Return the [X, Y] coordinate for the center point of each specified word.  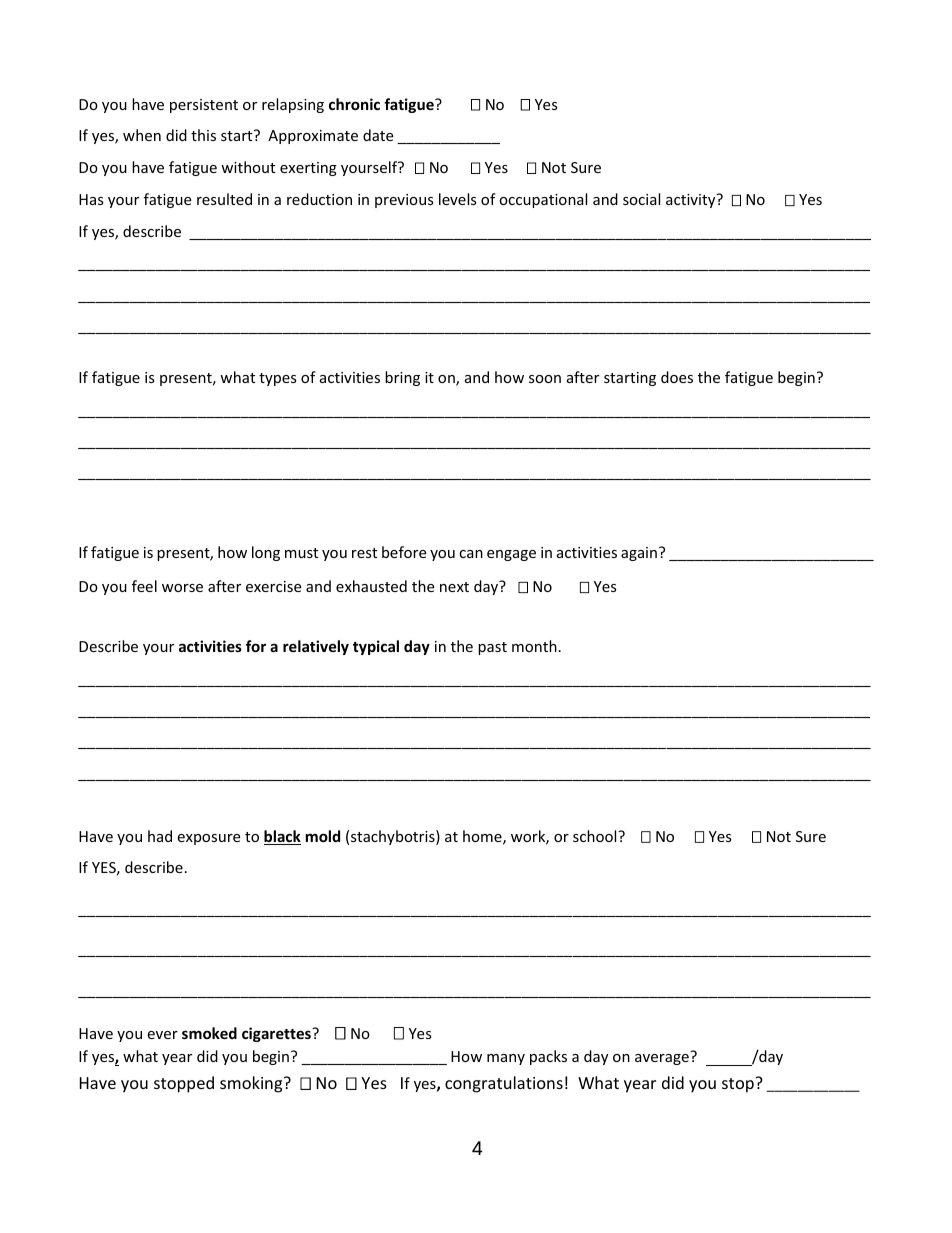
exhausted [371, 586]
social [641, 199]
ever [162, 1035]
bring [402, 378]
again [639, 554]
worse [182, 588]
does [677, 377]
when [142, 135]
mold [323, 836]
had [160, 836]
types [278, 379]
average [662, 1059]
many [506, 1059]
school [596, 836]
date [378, 135]
